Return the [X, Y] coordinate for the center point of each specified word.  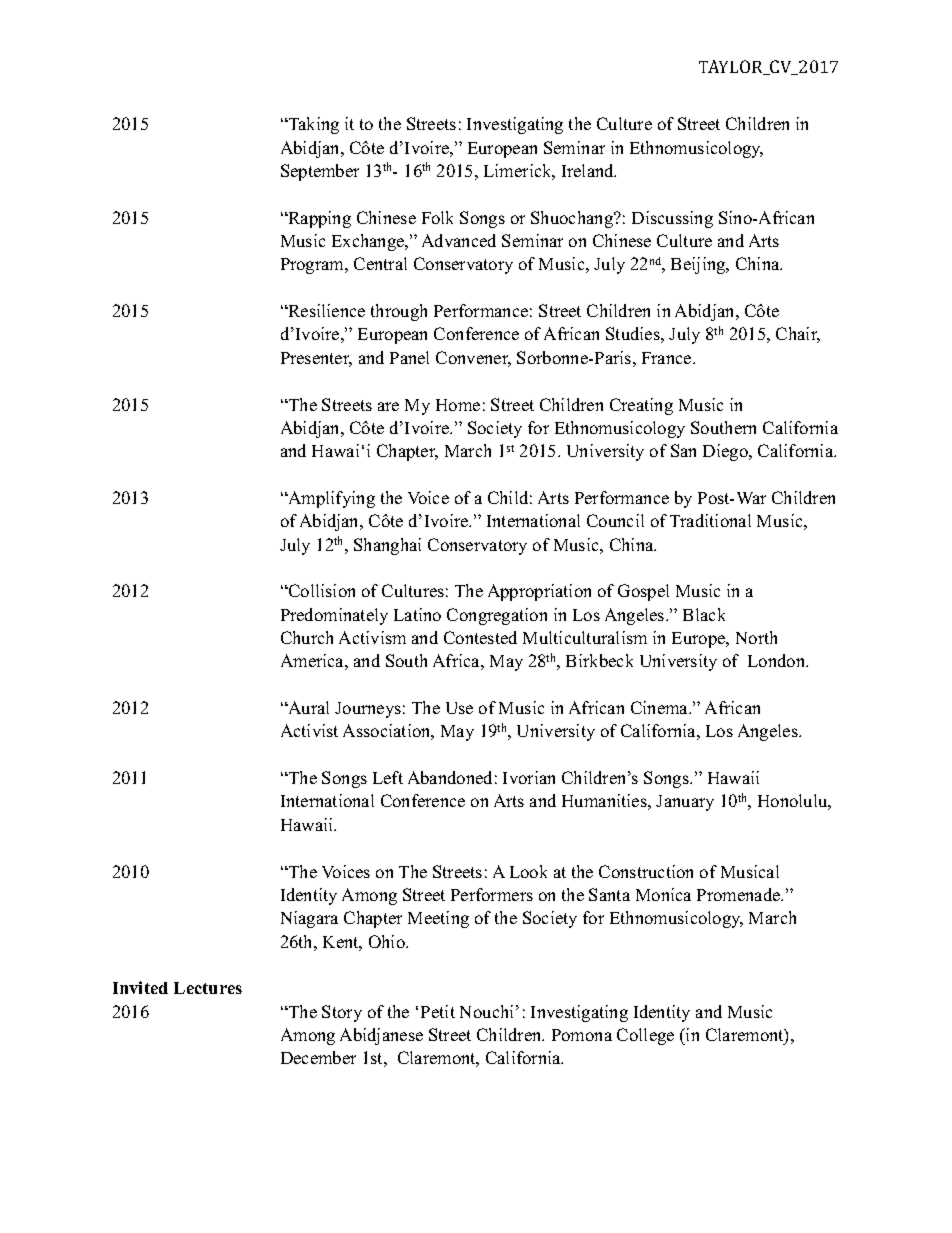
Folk [437, 217]
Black [704, 614]
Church [307, 637]
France [668, 358]
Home [458, 405]
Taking [312, 125]
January [685, 803]
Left [388, 777]
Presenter [316, 359]
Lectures [208, 988]
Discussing [672, 219]
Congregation [497, 616]
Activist [309, 730]
